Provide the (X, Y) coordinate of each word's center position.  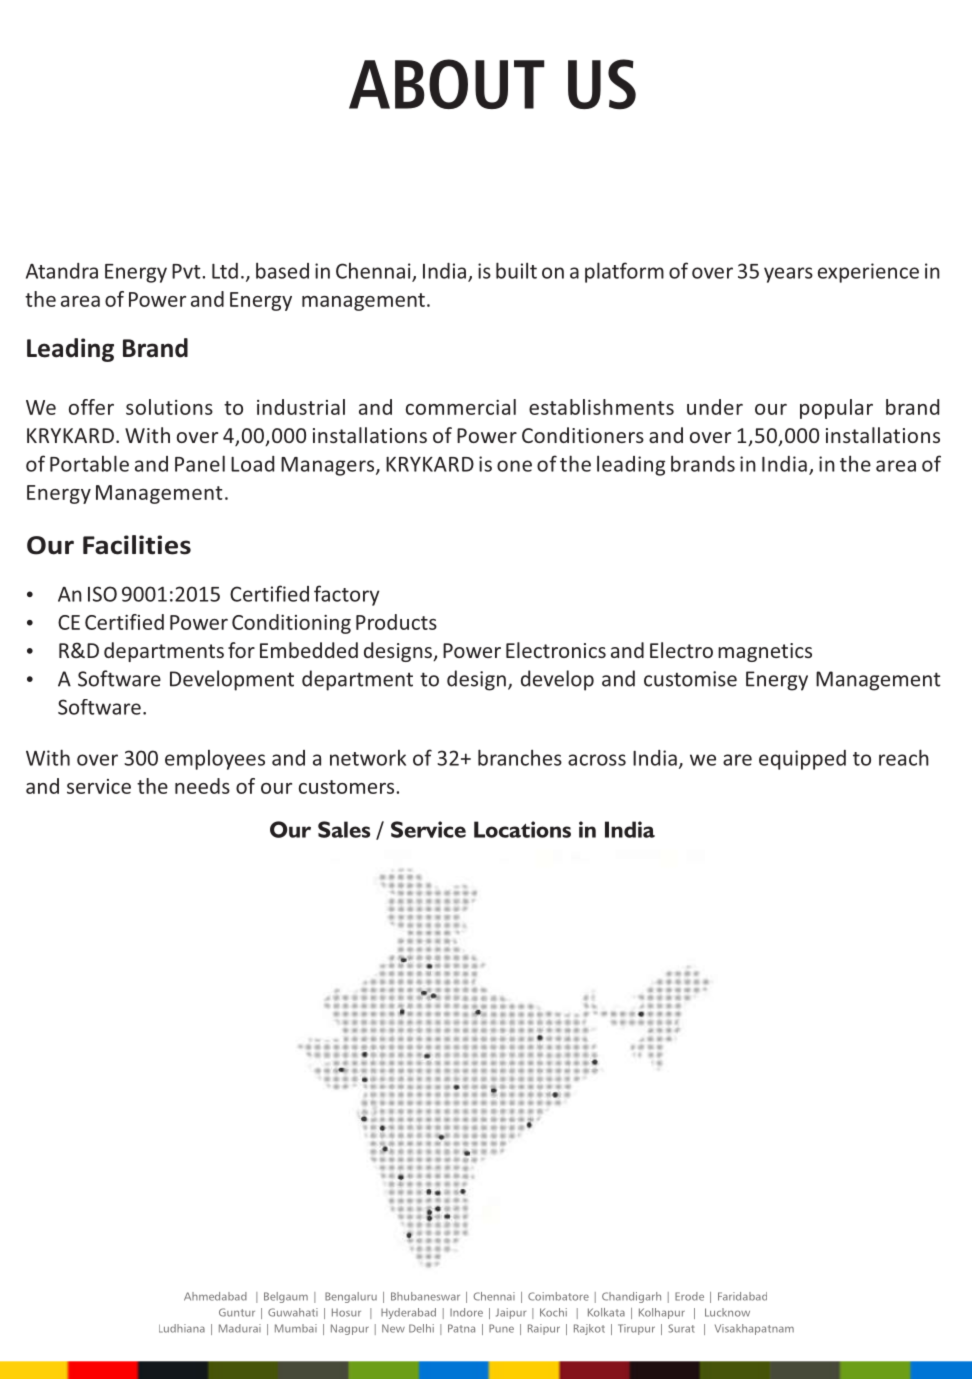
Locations (522, 829)
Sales (344, 829)
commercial (461, 407)
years (788, 275)
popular (836, 409)
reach (904, 757)
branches (520, 757)
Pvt (187, 271)
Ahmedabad (215, 1296)
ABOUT (447, 84)
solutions (169, 407)
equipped (802, 760)
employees (215, 760)
